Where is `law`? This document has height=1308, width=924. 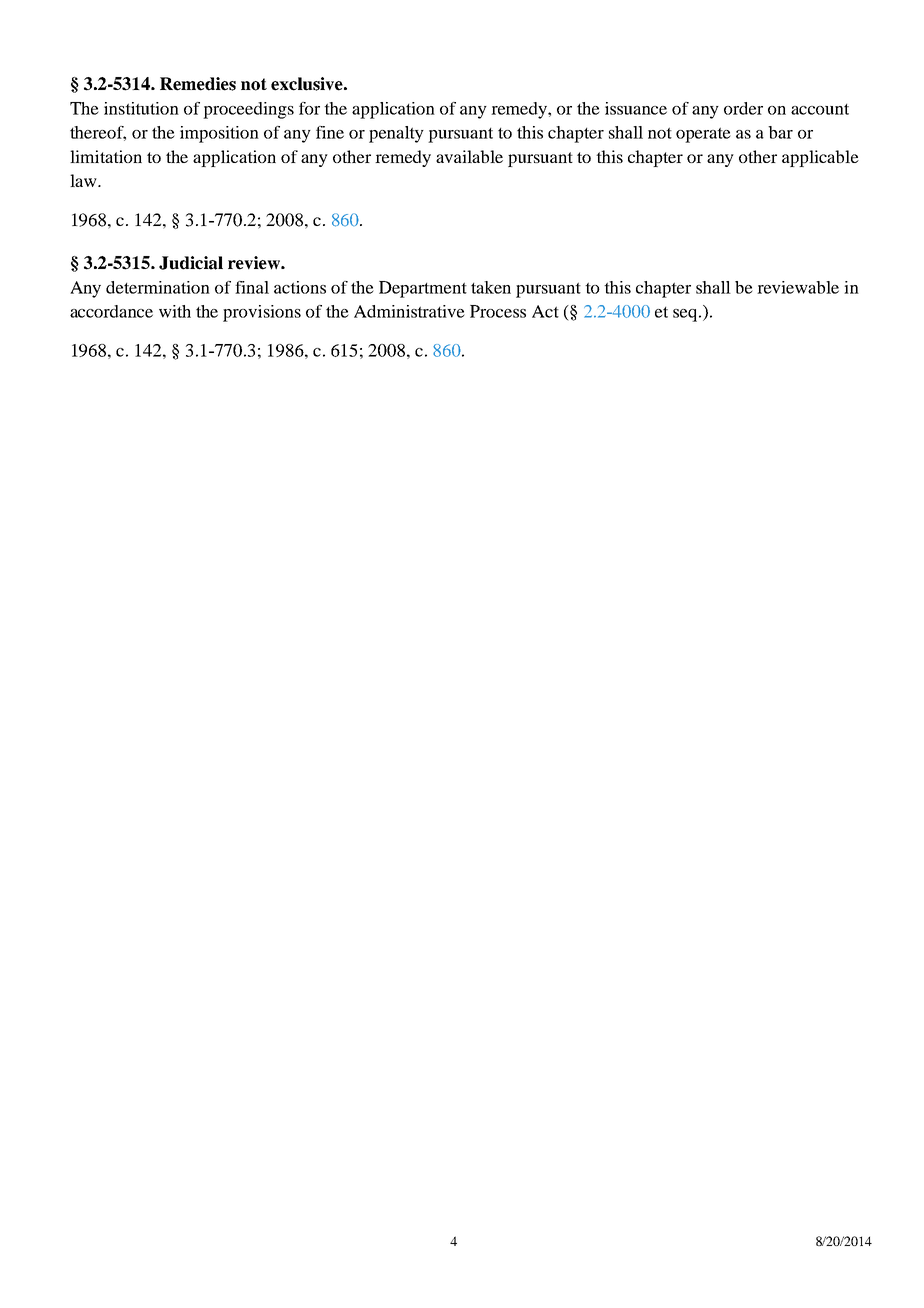 law is located at coordinates (84, 180).
